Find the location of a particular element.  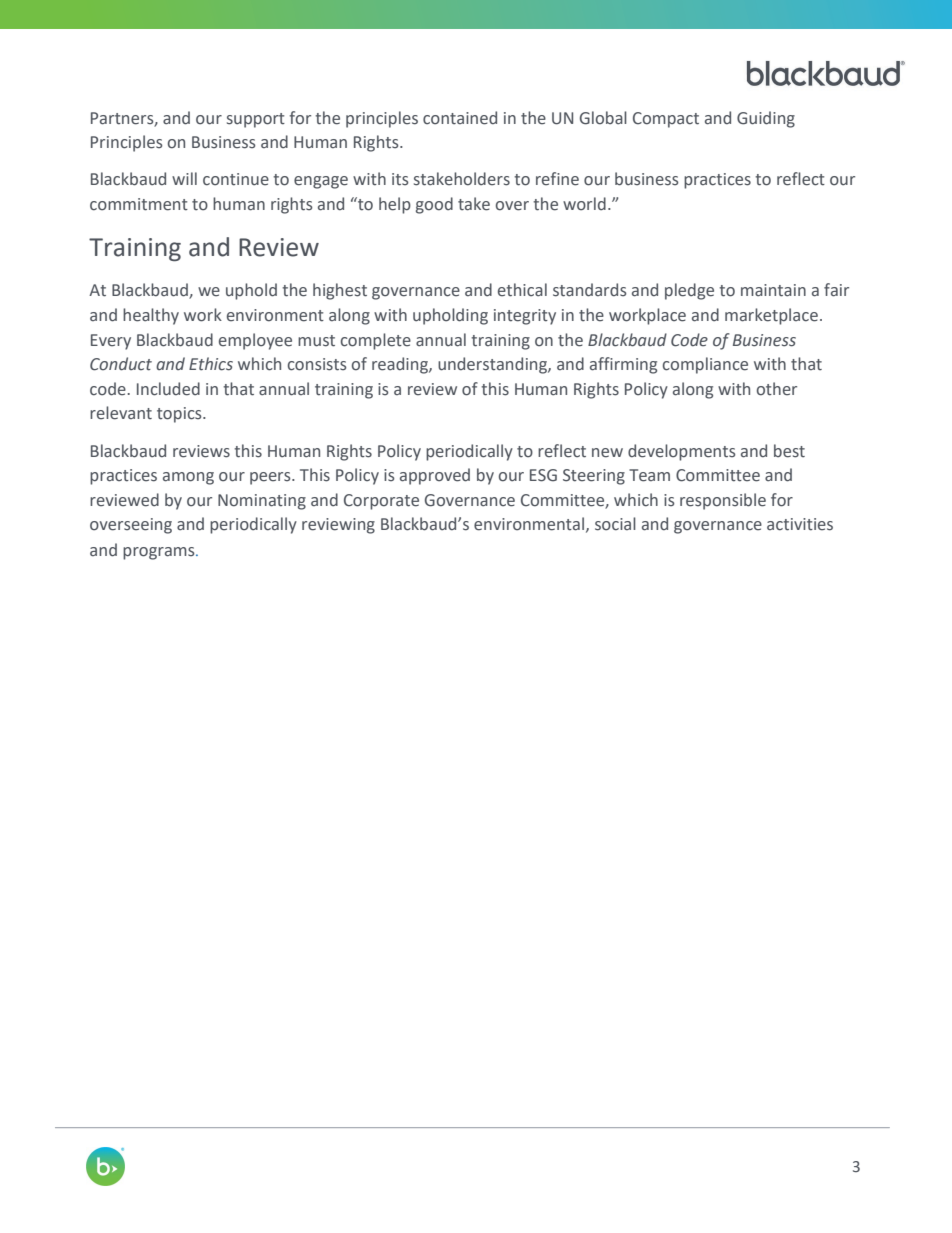

marketplace is located at coordinates (771, 316).
